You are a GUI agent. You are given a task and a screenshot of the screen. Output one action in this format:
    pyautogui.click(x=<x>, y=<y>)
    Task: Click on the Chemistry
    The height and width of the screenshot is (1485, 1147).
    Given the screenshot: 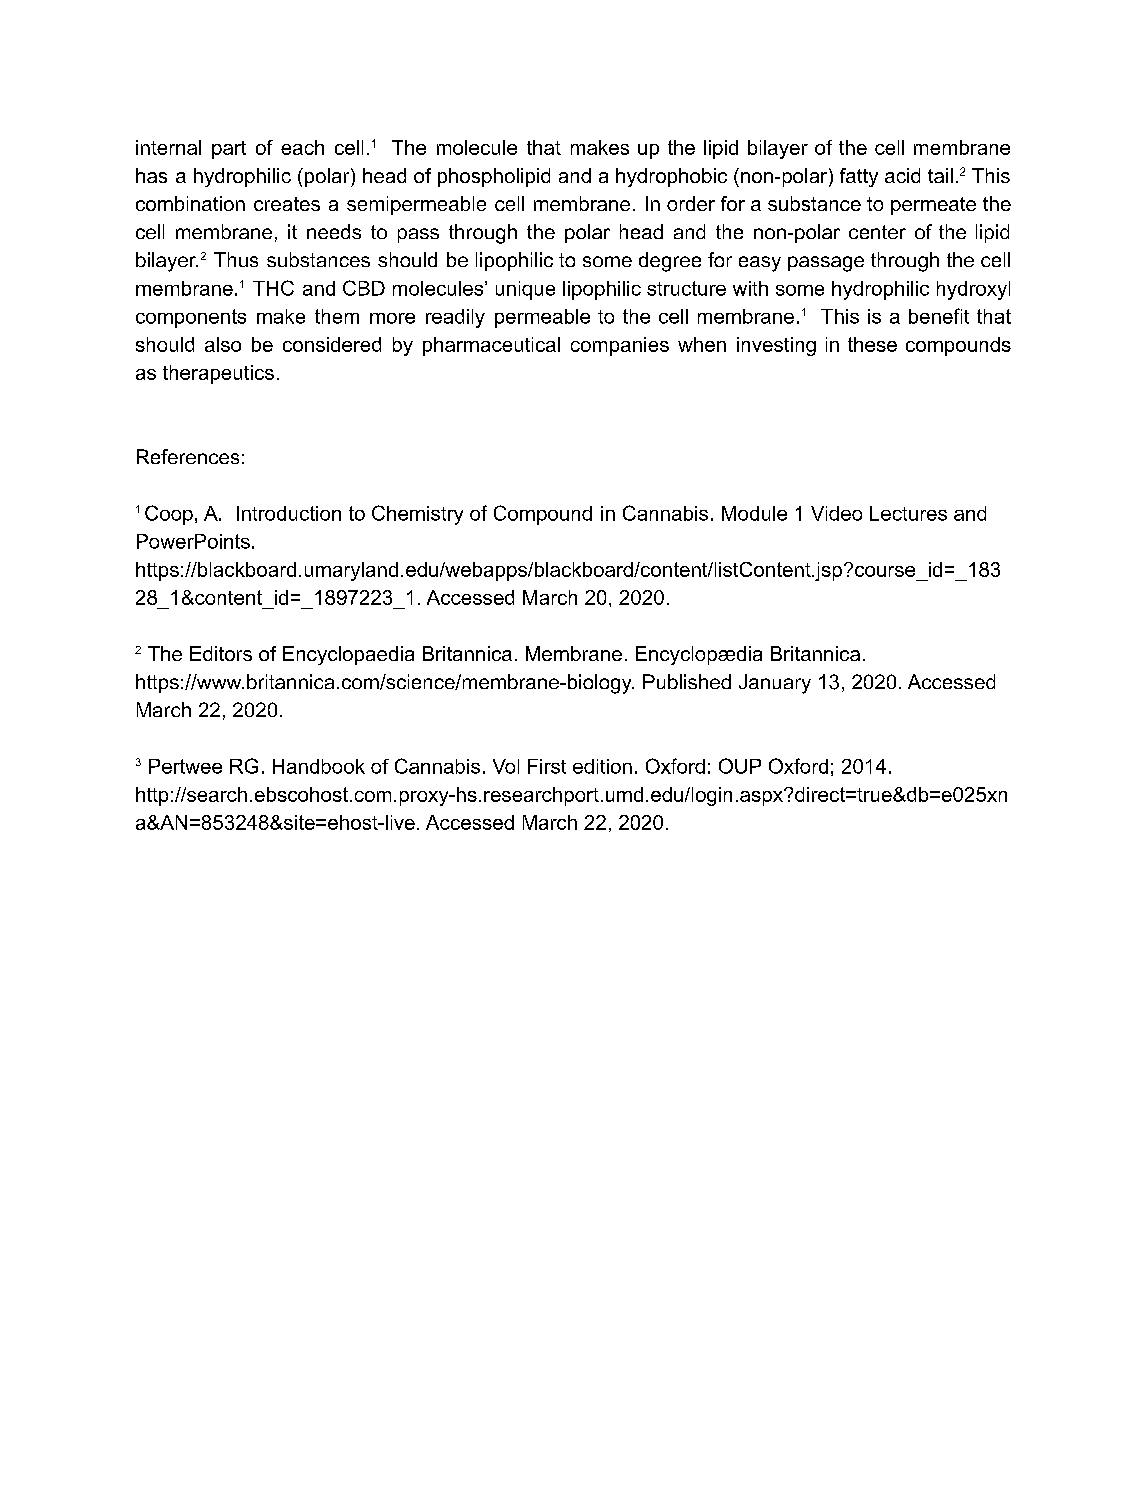 What is the action you would take?
    pyautogui.click(x=417, y=515)
